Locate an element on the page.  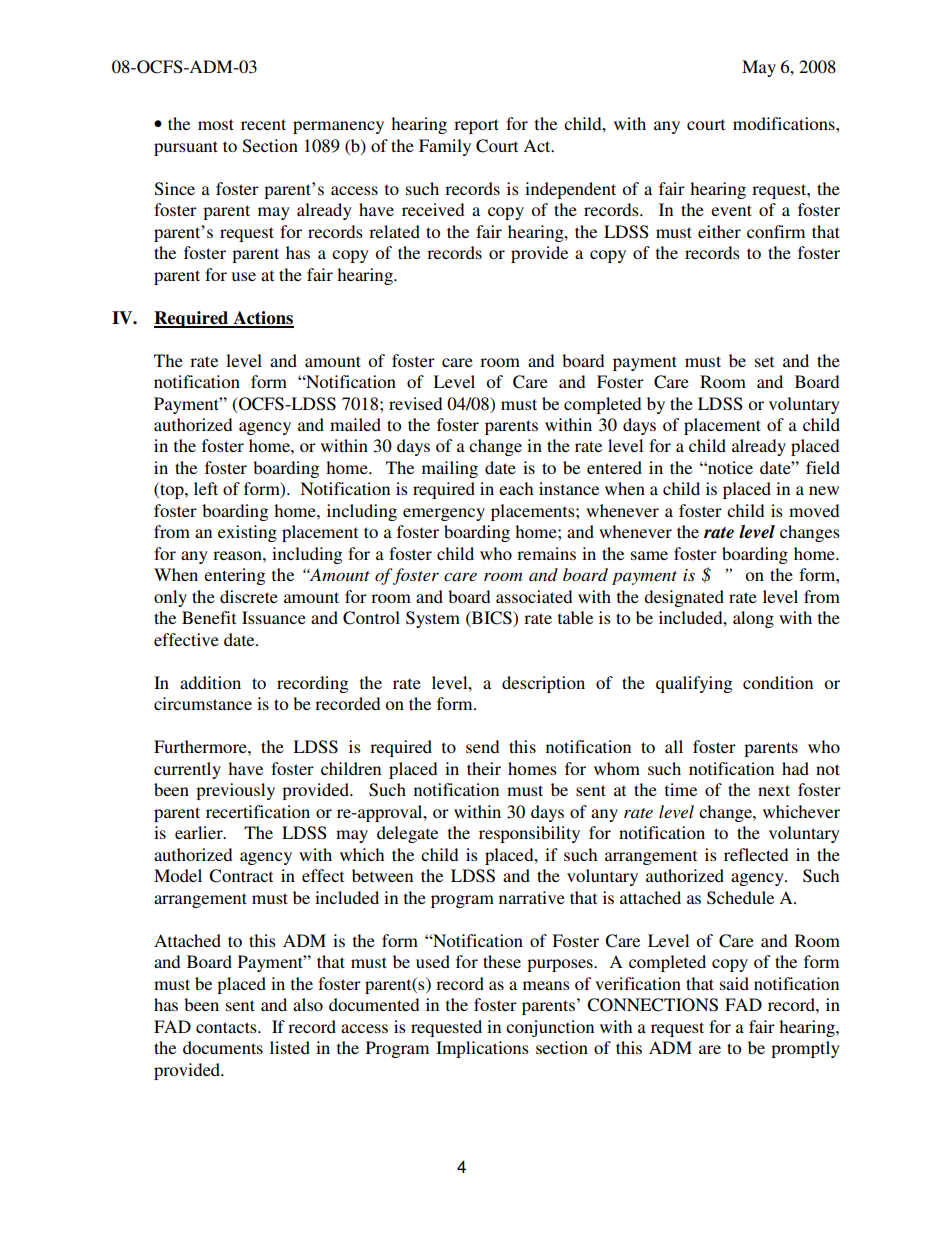
associated is located at coordinates (534, 596).
